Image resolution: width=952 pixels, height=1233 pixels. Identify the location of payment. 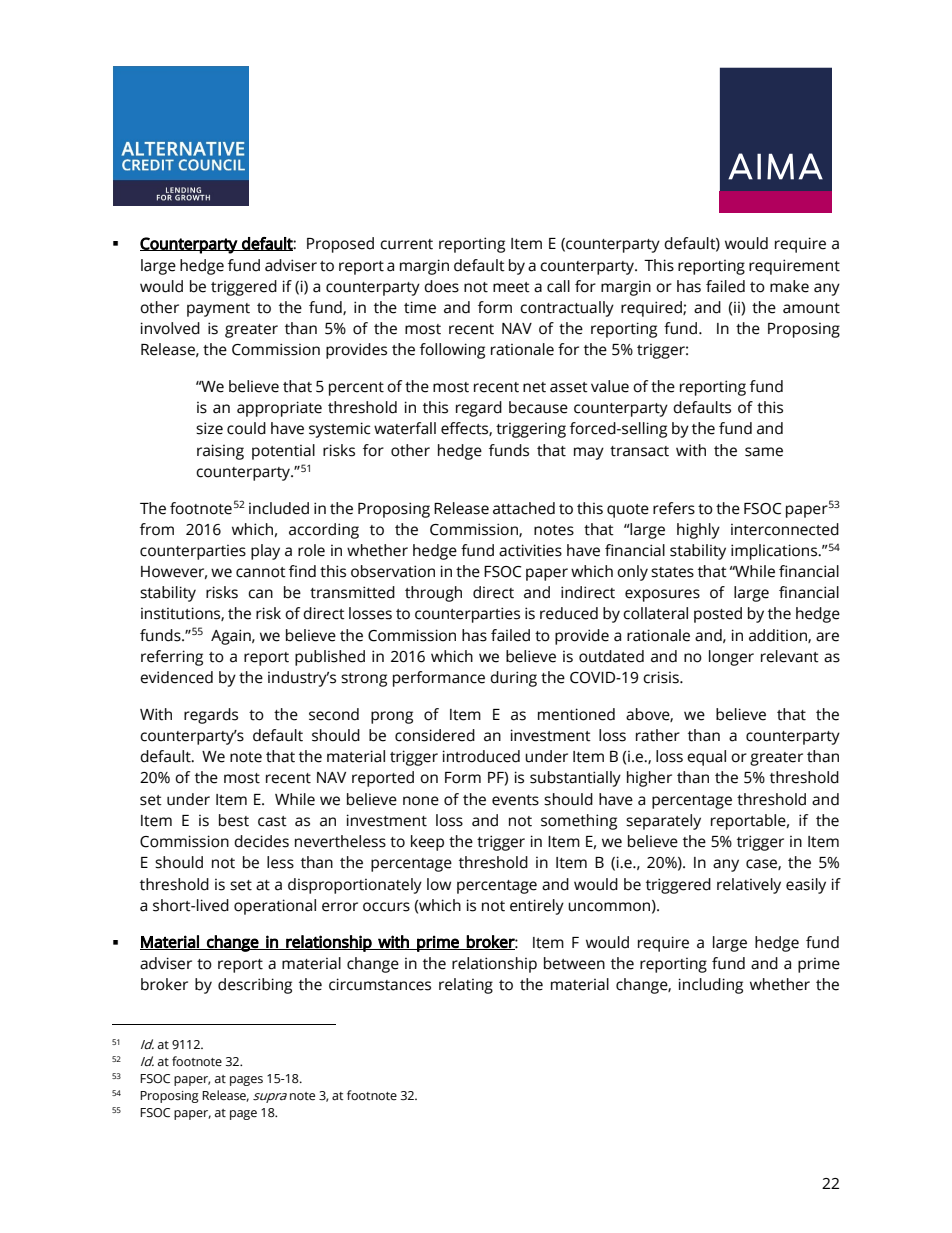
(218, 310).
